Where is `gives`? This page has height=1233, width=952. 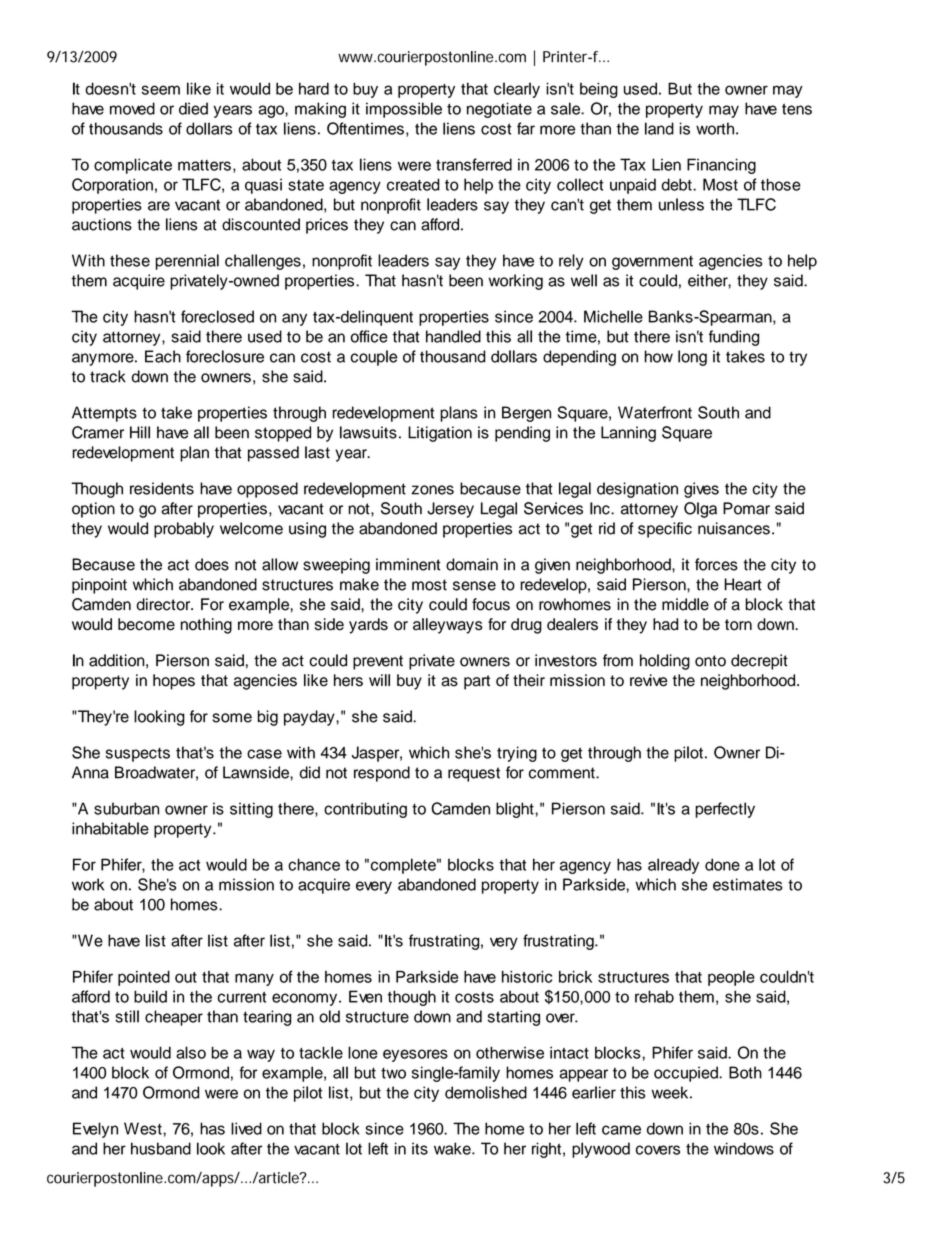
gives is located at coordinates (701, 490).
